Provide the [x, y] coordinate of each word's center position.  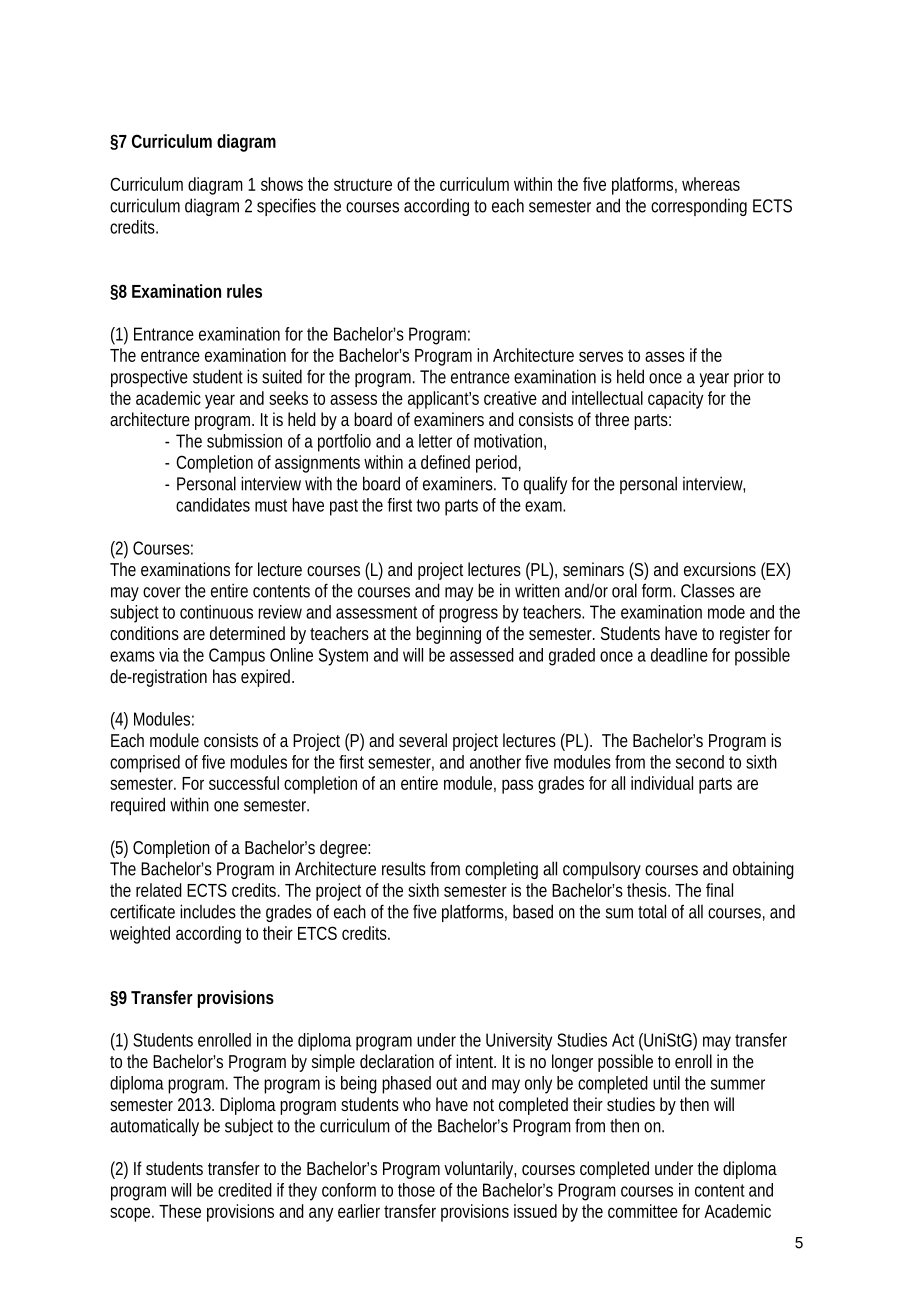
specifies [286, 207]
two [428, 505]
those [416, 1190]
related [159, 890]
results [404, 868]
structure [363, 184]
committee [643, 1211]
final [719, 890]
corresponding [699, 207]
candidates [213, 505]
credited [245, 1190]
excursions [720, 569]
